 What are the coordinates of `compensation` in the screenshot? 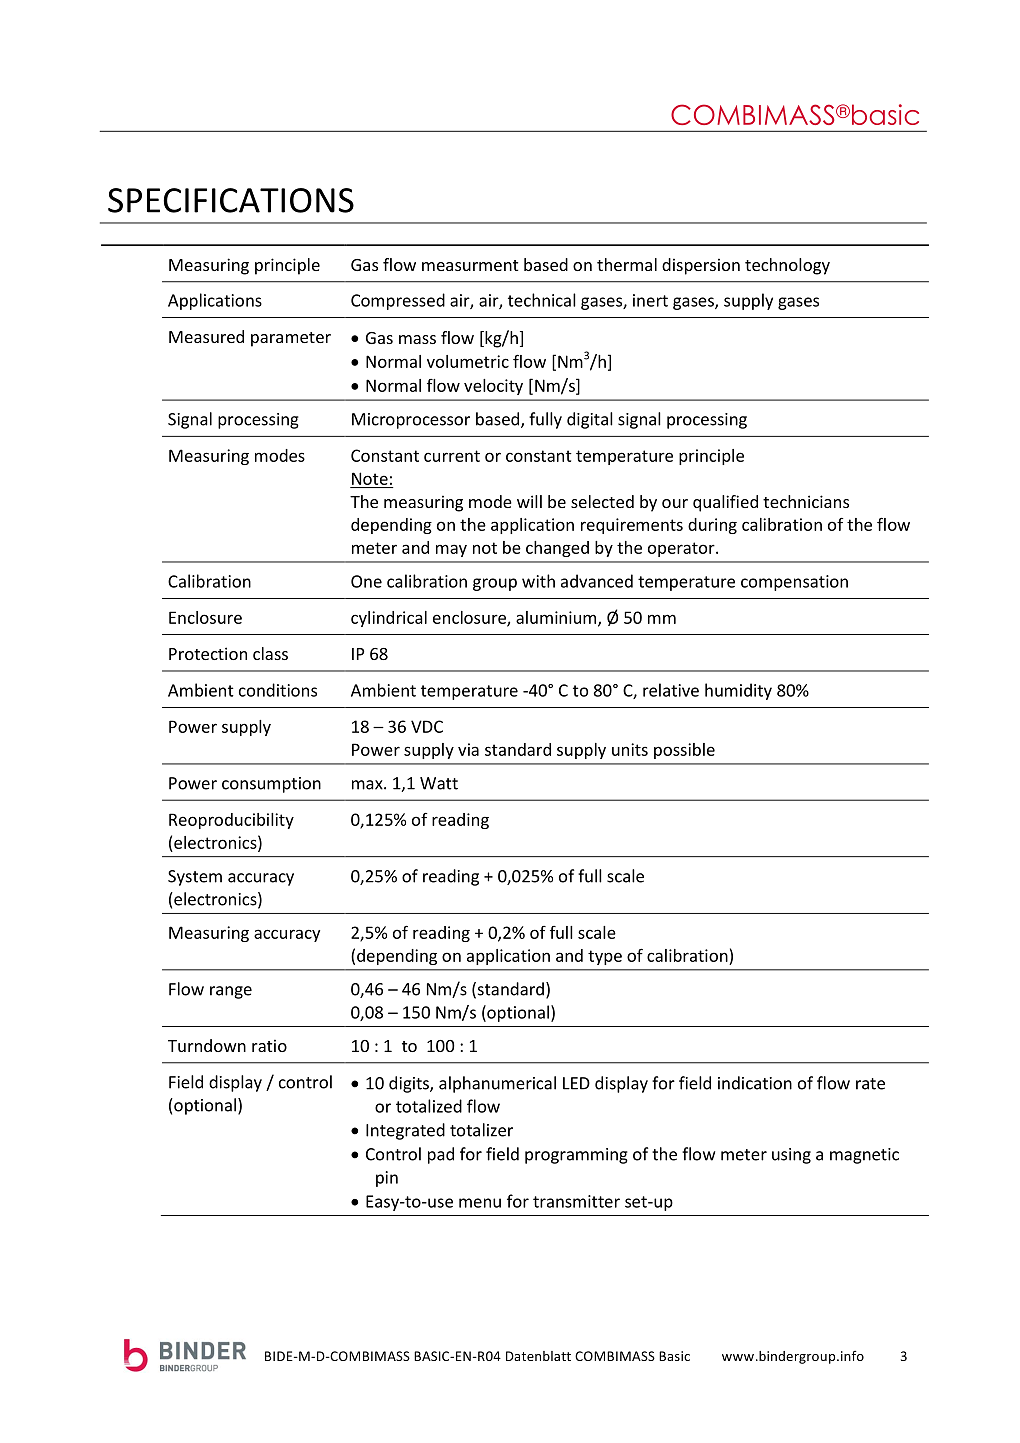 It's located at (794, 583).
